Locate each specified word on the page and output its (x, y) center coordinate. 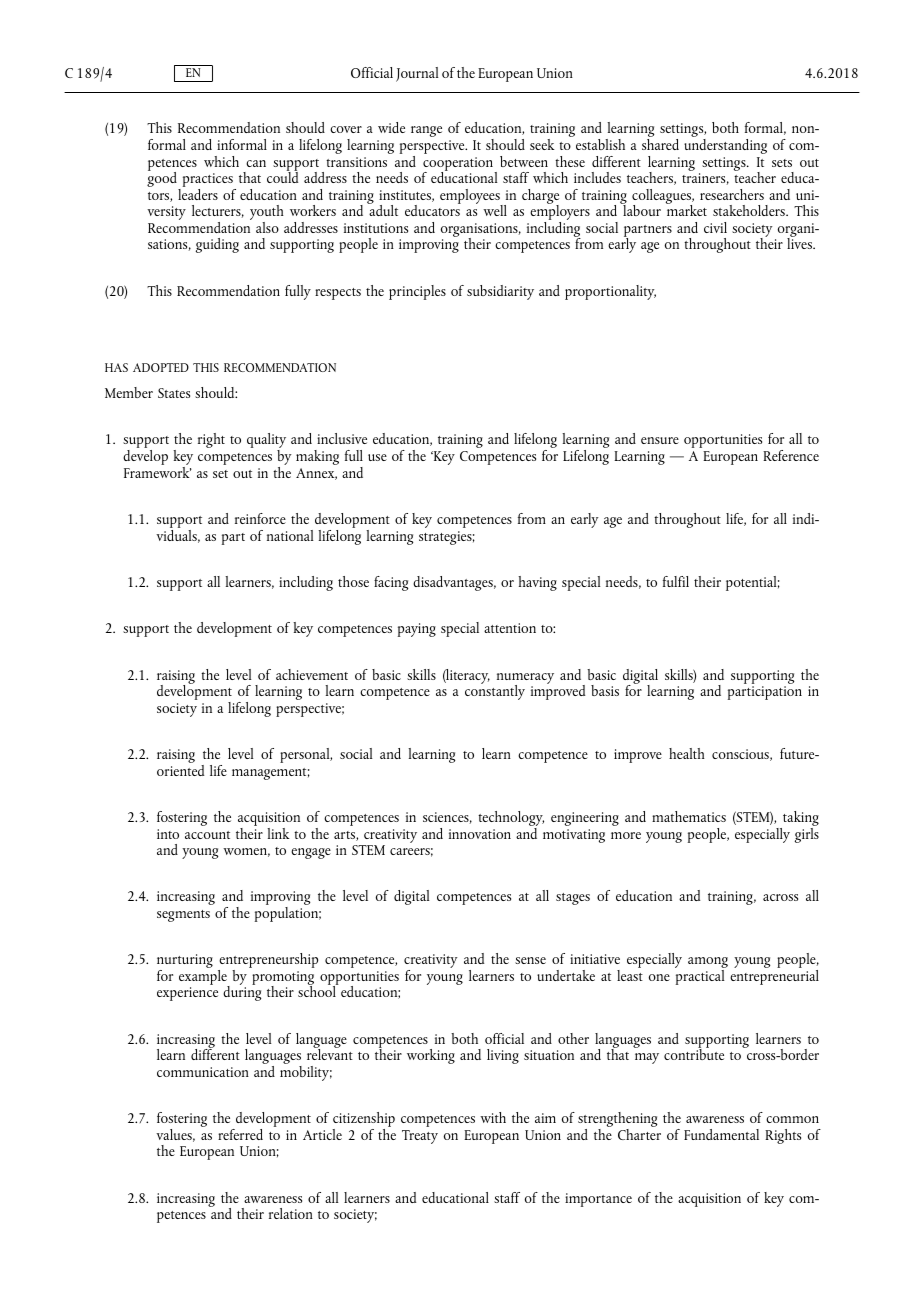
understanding (725, 146)
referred (240, 1134)
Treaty (420, 1137)
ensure (660, 440)
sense (530, 960)
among (708, 964)
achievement (312, 674)
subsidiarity (500, 292)
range (426, 131)
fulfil (676, 581)
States (174, 393)
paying (417, 630)
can (256, 163)
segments (183, 916)
